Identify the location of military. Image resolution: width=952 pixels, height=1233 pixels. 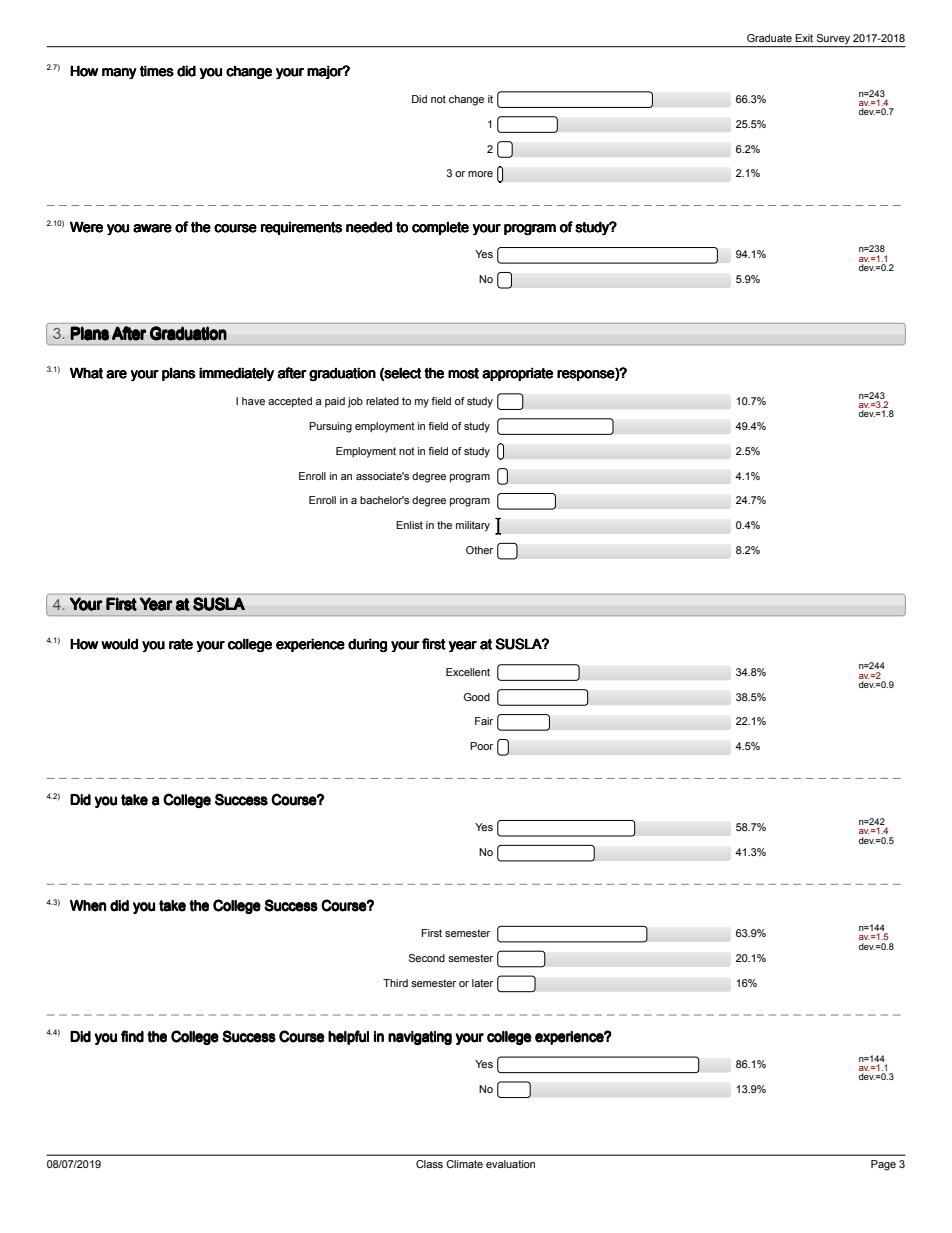
(473, 526).
